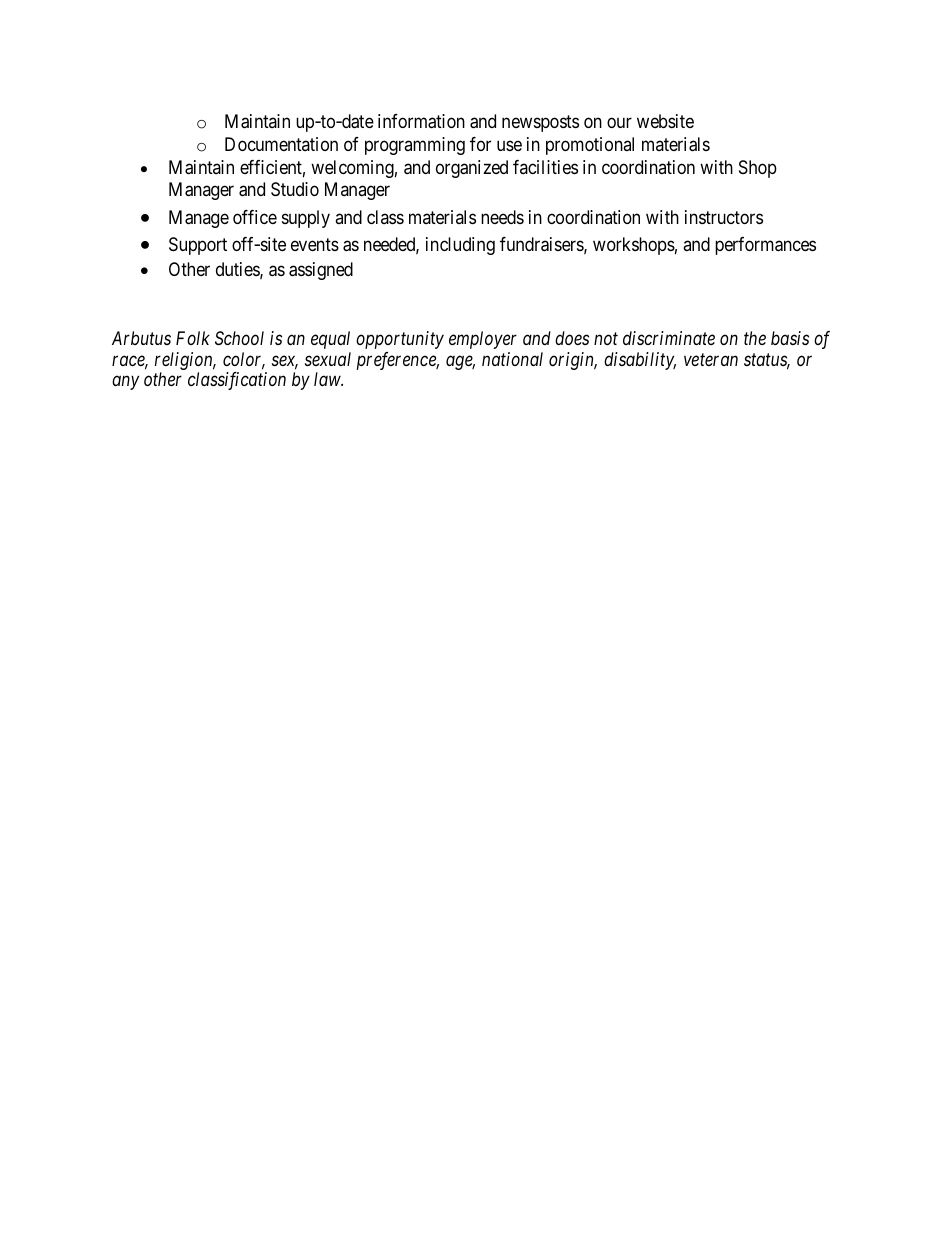  What do you see at coordinates (765, 246) in the screenshot?
I see `performances` at bounding box center [765, 246].
